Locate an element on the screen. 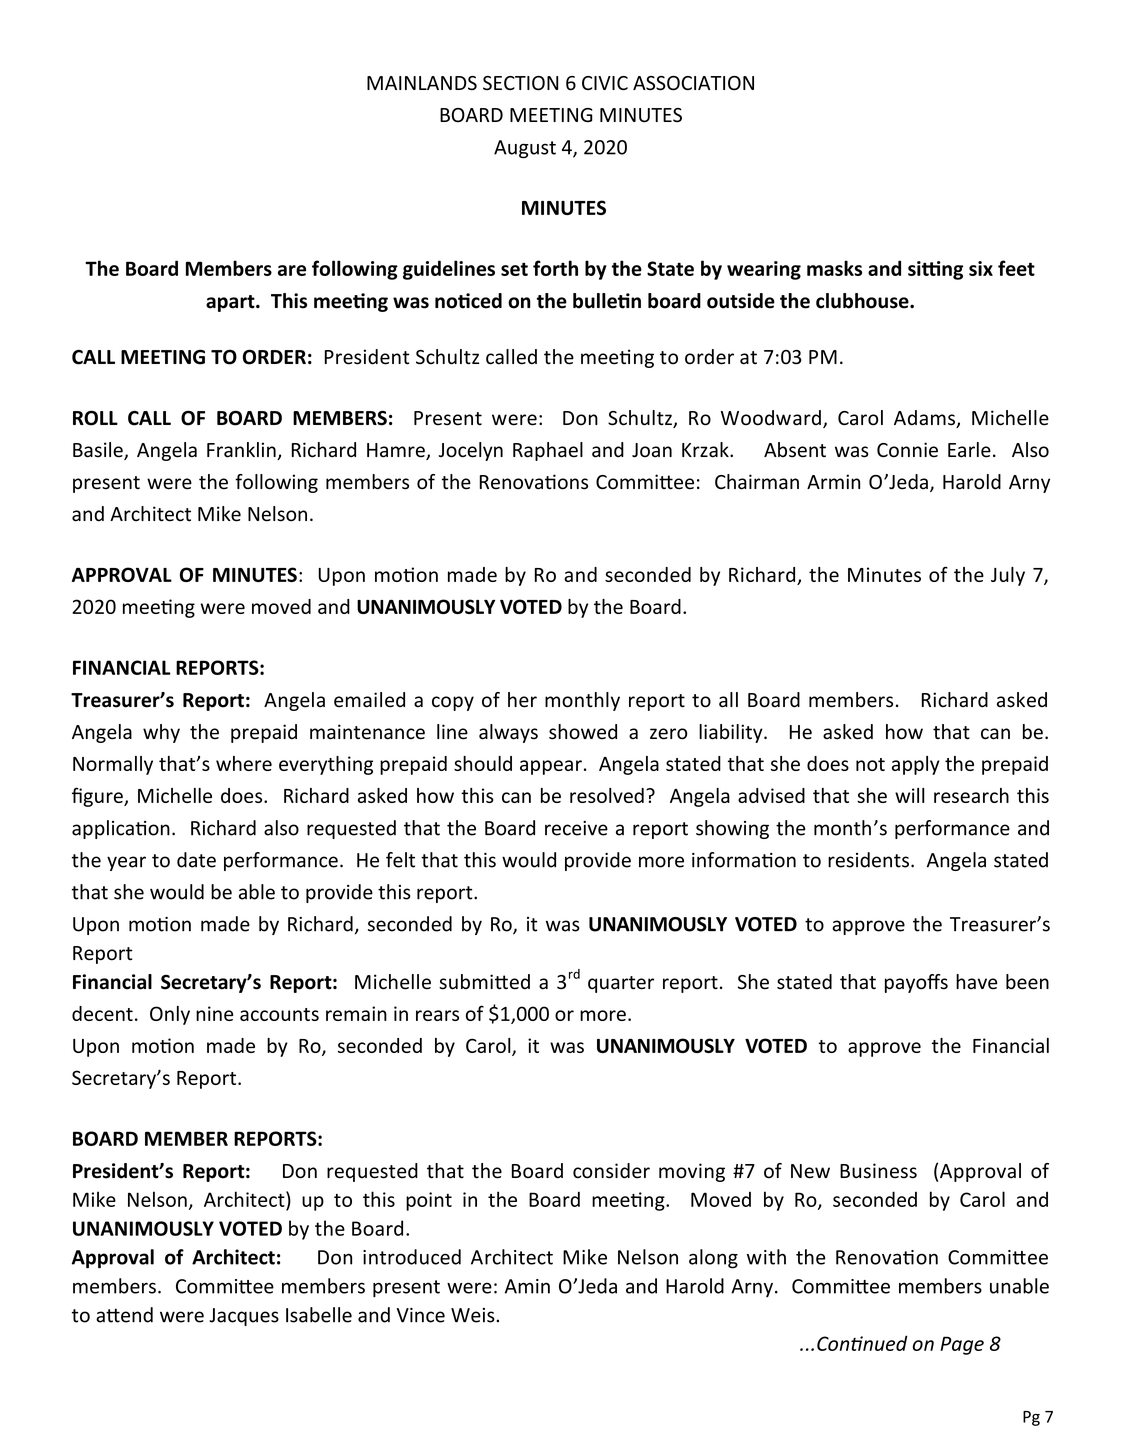 This screenshot has width=1125, height=1456. Page is located at coordinates (962, 1345).
